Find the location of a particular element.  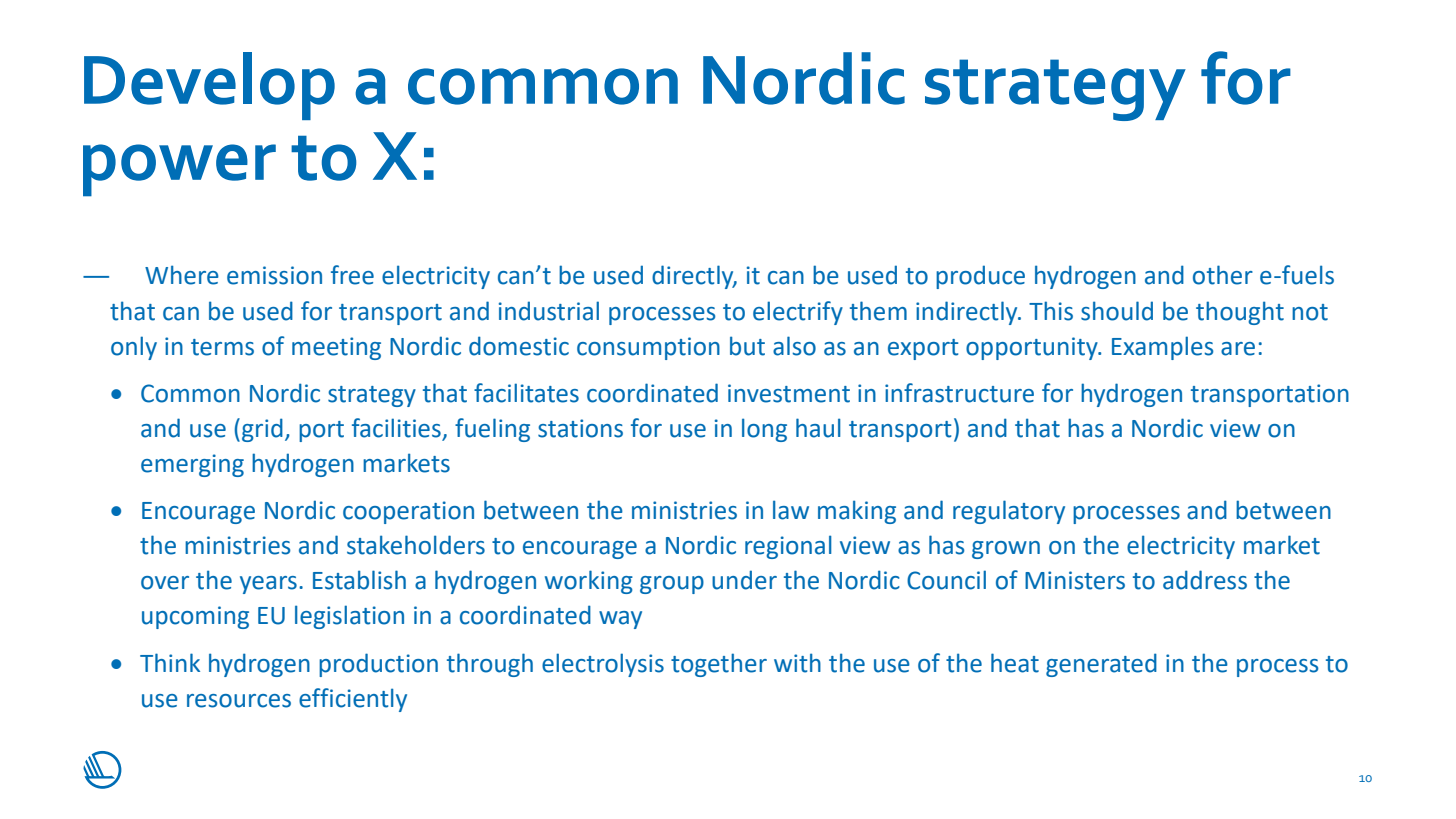

Develop is located at coordinates (209, 86).
